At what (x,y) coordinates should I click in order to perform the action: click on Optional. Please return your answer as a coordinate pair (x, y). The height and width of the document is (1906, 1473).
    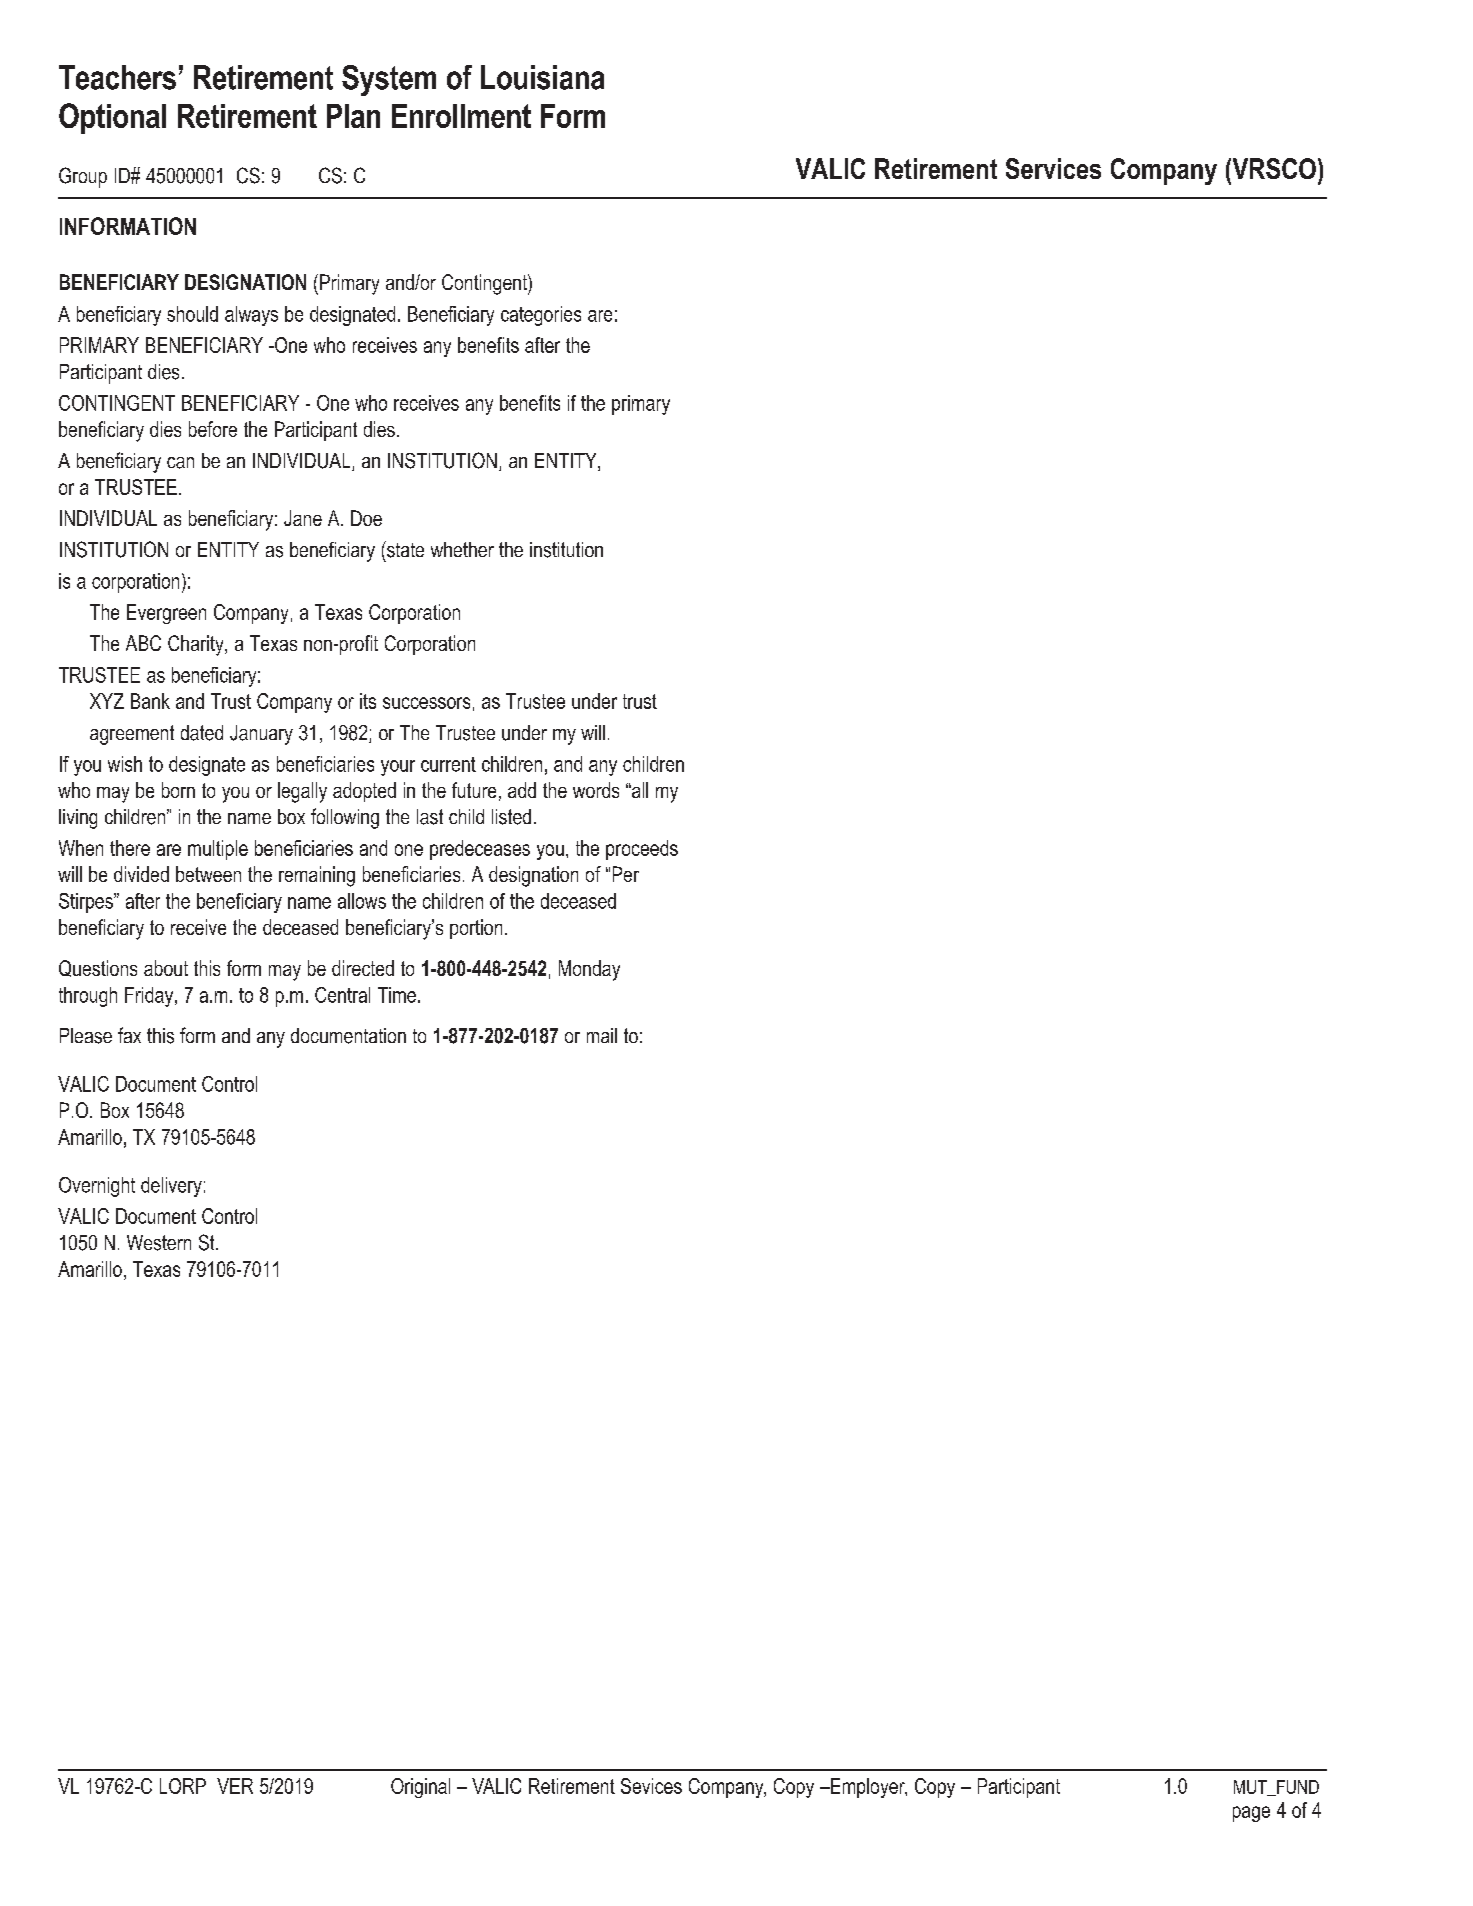
    Looking at the image, I should click on (112, 118).
